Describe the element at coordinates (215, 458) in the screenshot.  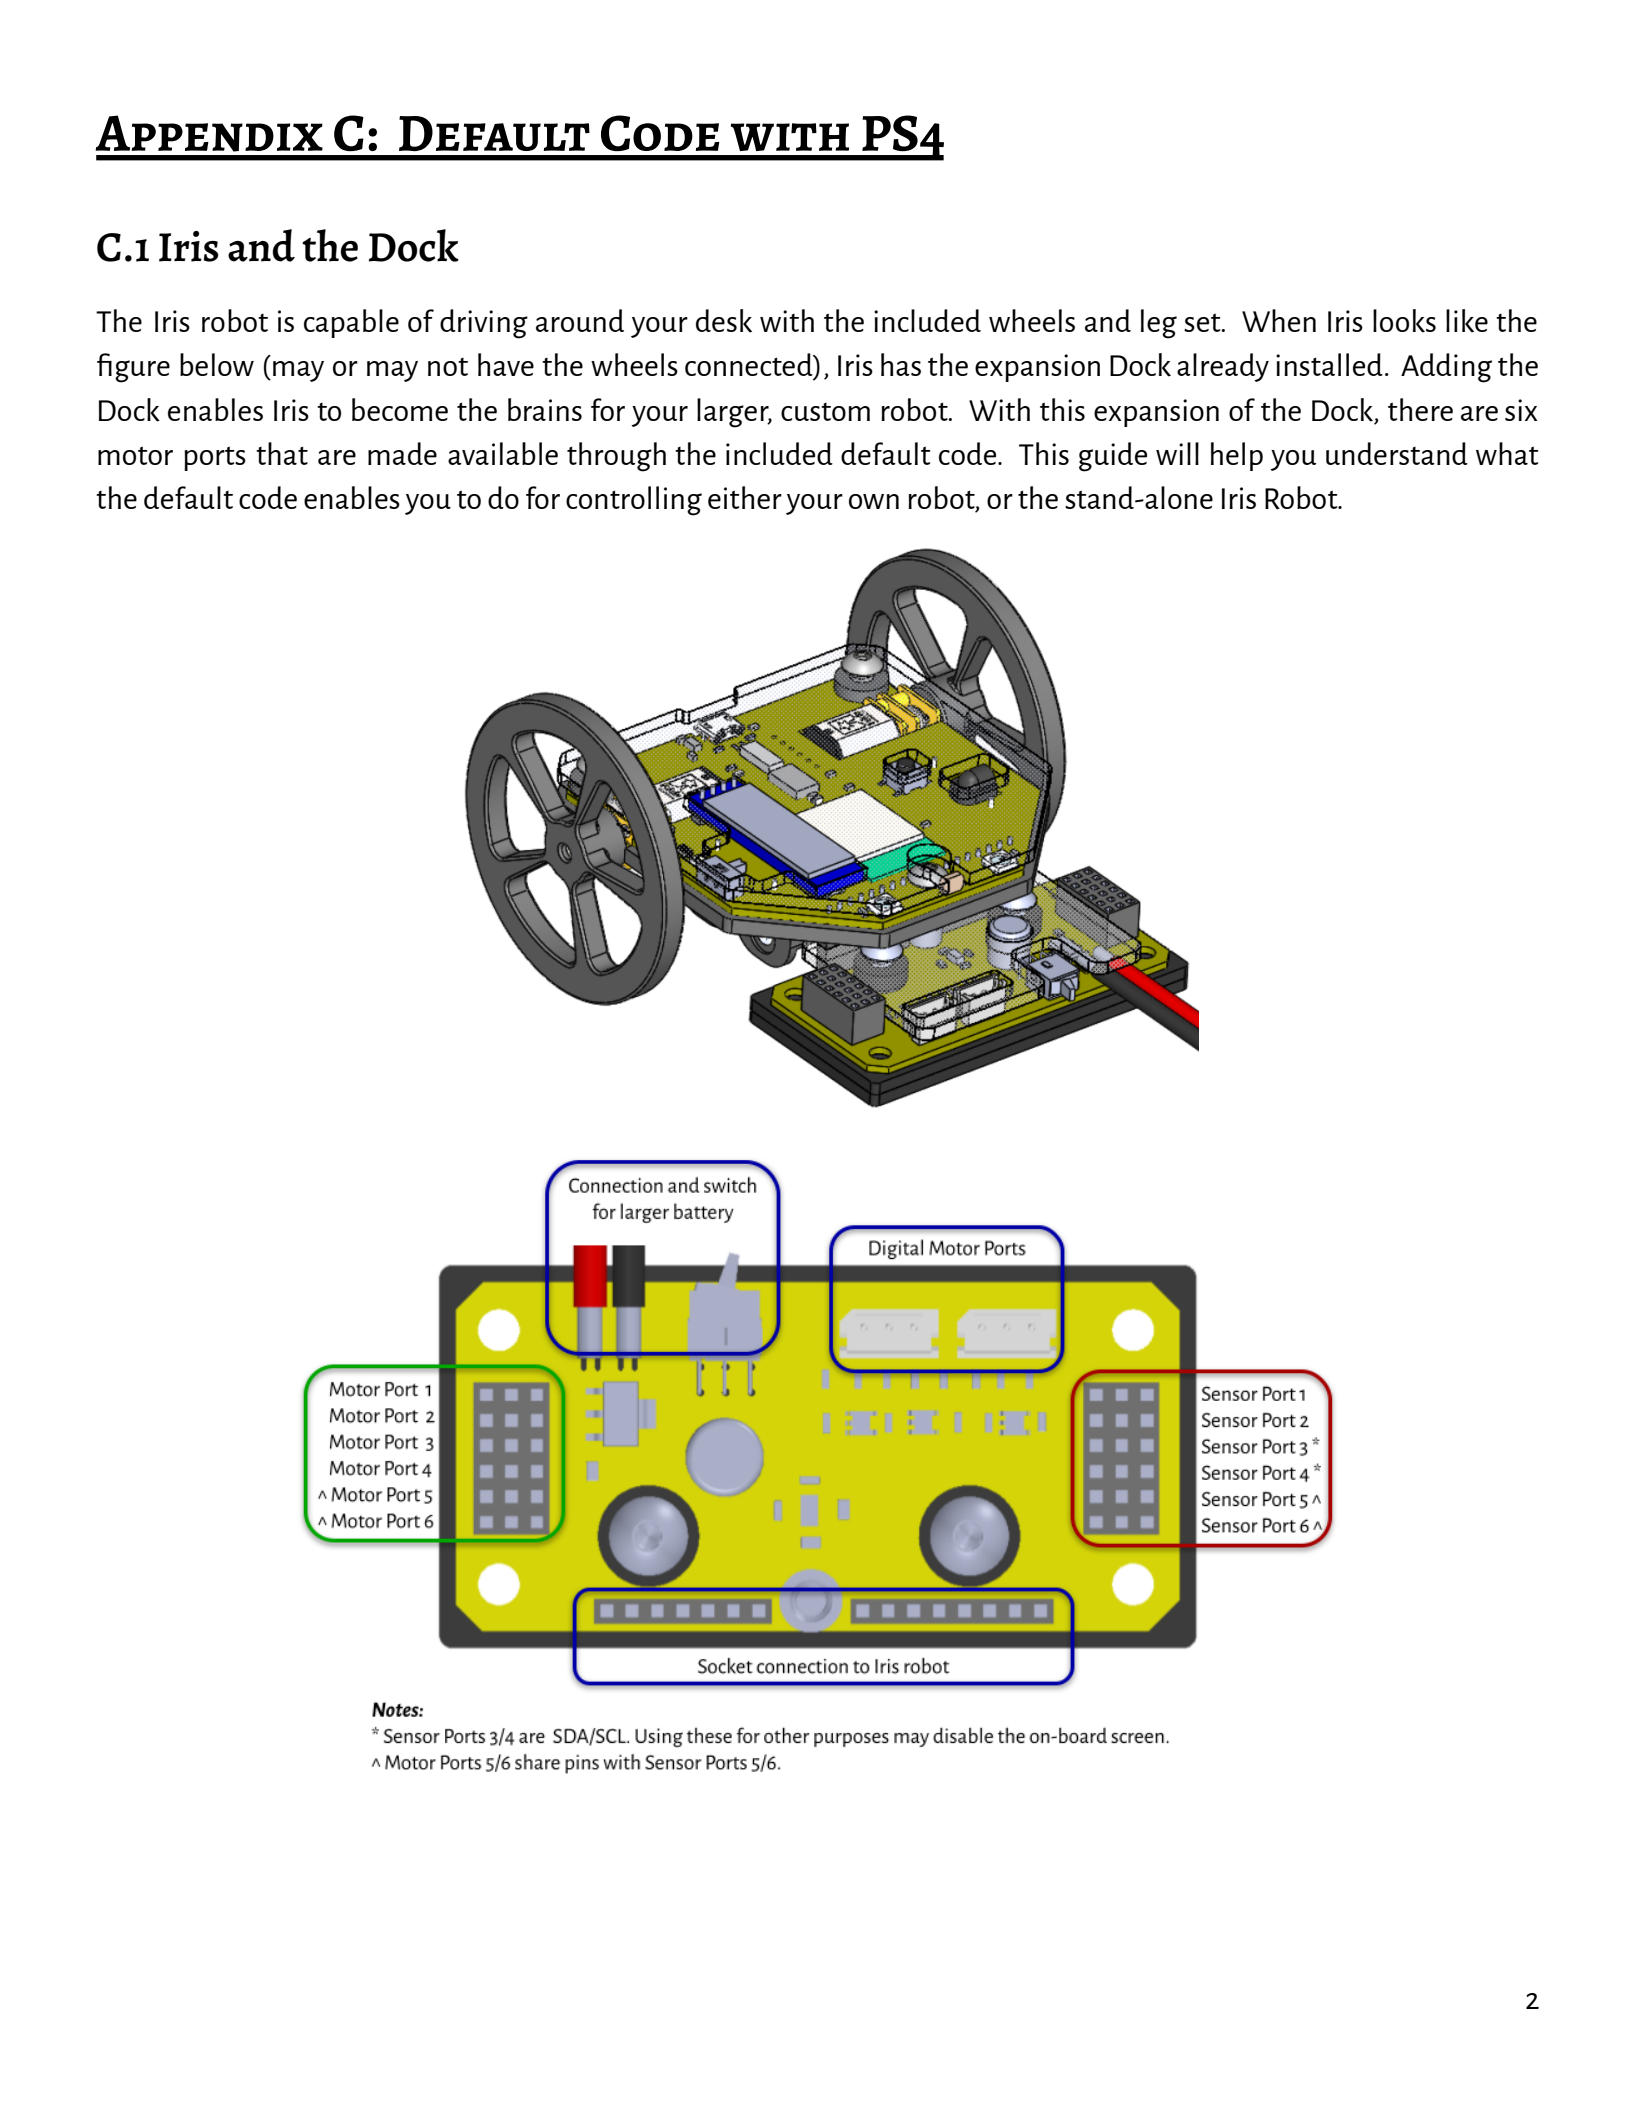
I see `ports` at that location.
